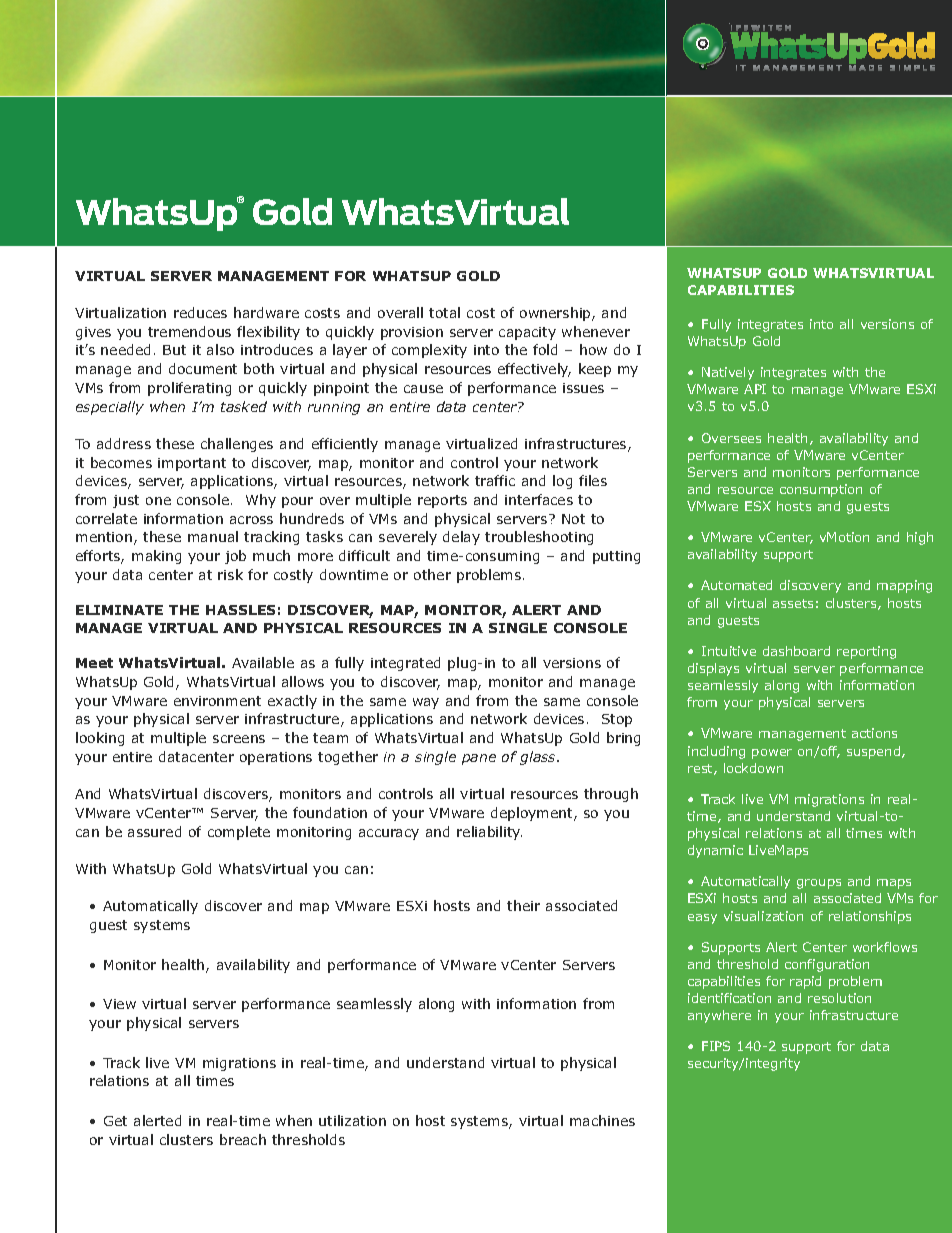 This page has width=952, height=1233. What do you see at coordinates (819, 884) in the page?
I see `groups` at bounding box center [819, 884].
